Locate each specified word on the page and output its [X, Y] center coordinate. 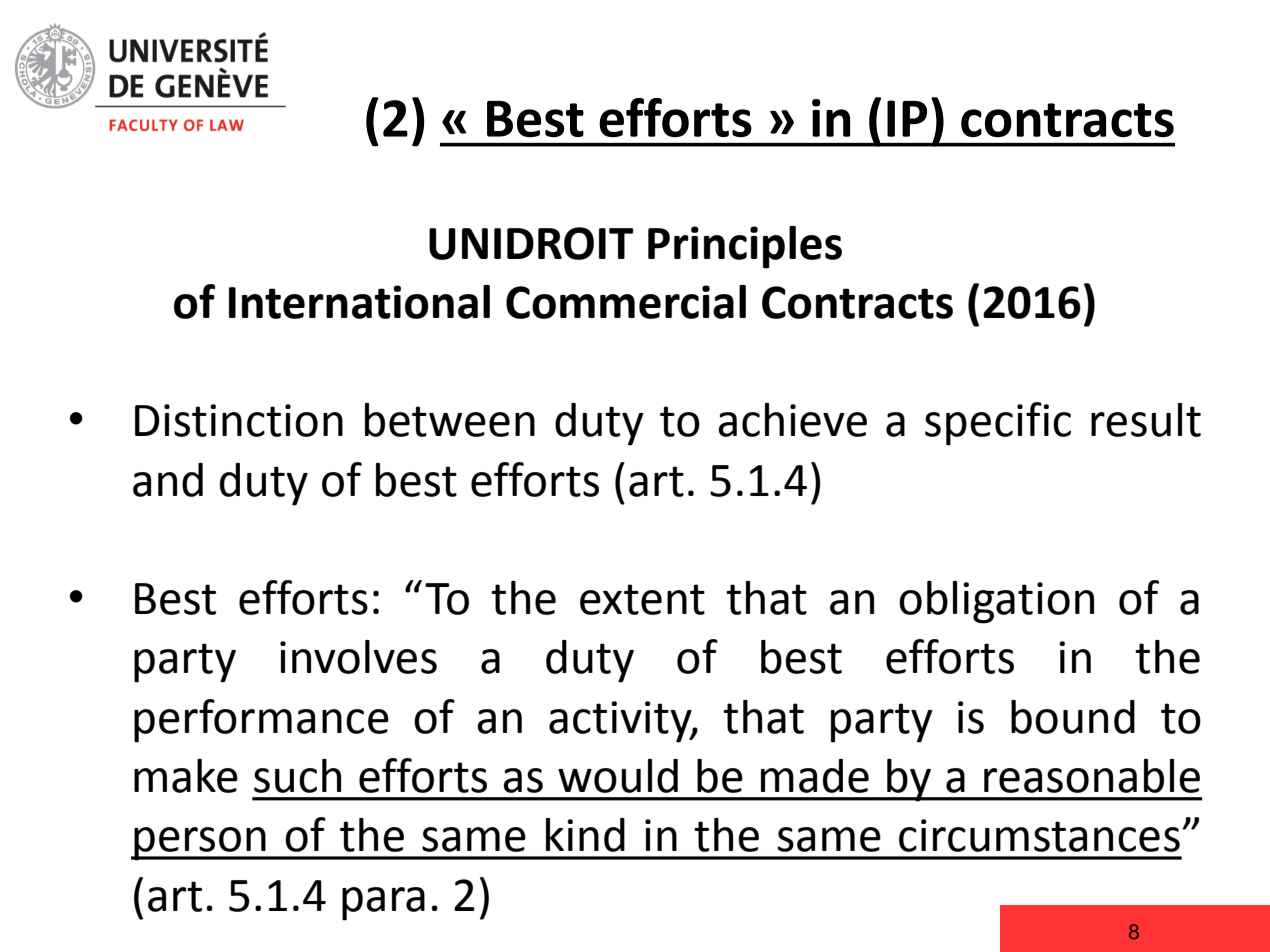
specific [998, 424]
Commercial [626, 302]
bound [1073, 717]
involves [358, 657]
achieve [792, 420]
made [815, 776]
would [618, 776]
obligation [996, 602]
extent [642, 599]
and [168, 480]
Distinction [239, 420]
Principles [745, 247]
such [297, 776]
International [359, 302]
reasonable [1092, 776]
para [383, 904]
